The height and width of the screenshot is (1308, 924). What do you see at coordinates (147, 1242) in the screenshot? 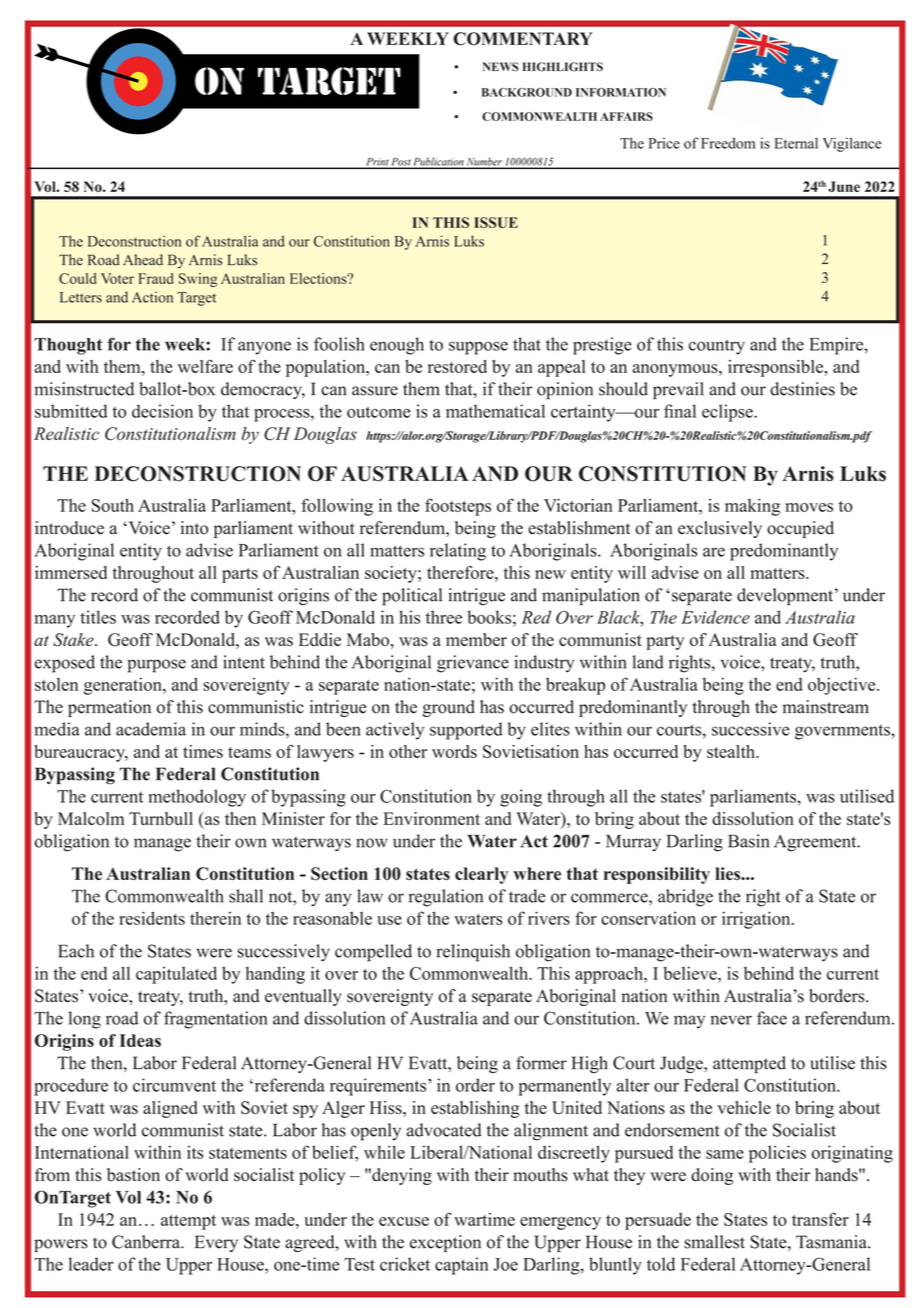
I see `Canberra` at bounding box center [147, 1242].
